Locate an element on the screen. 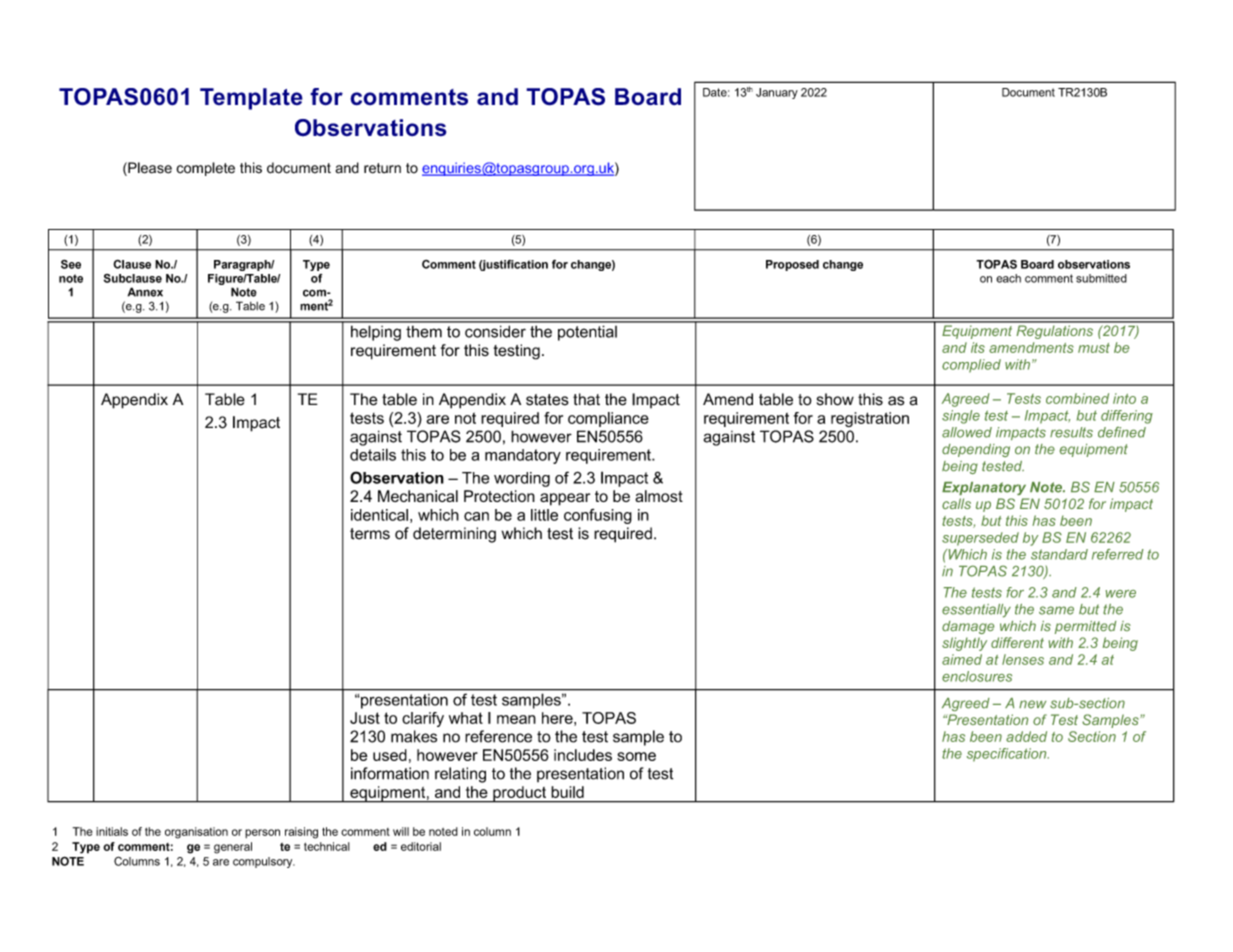 This screenshot has height=952, width=1233. that is located at coordinates (586, 399).
